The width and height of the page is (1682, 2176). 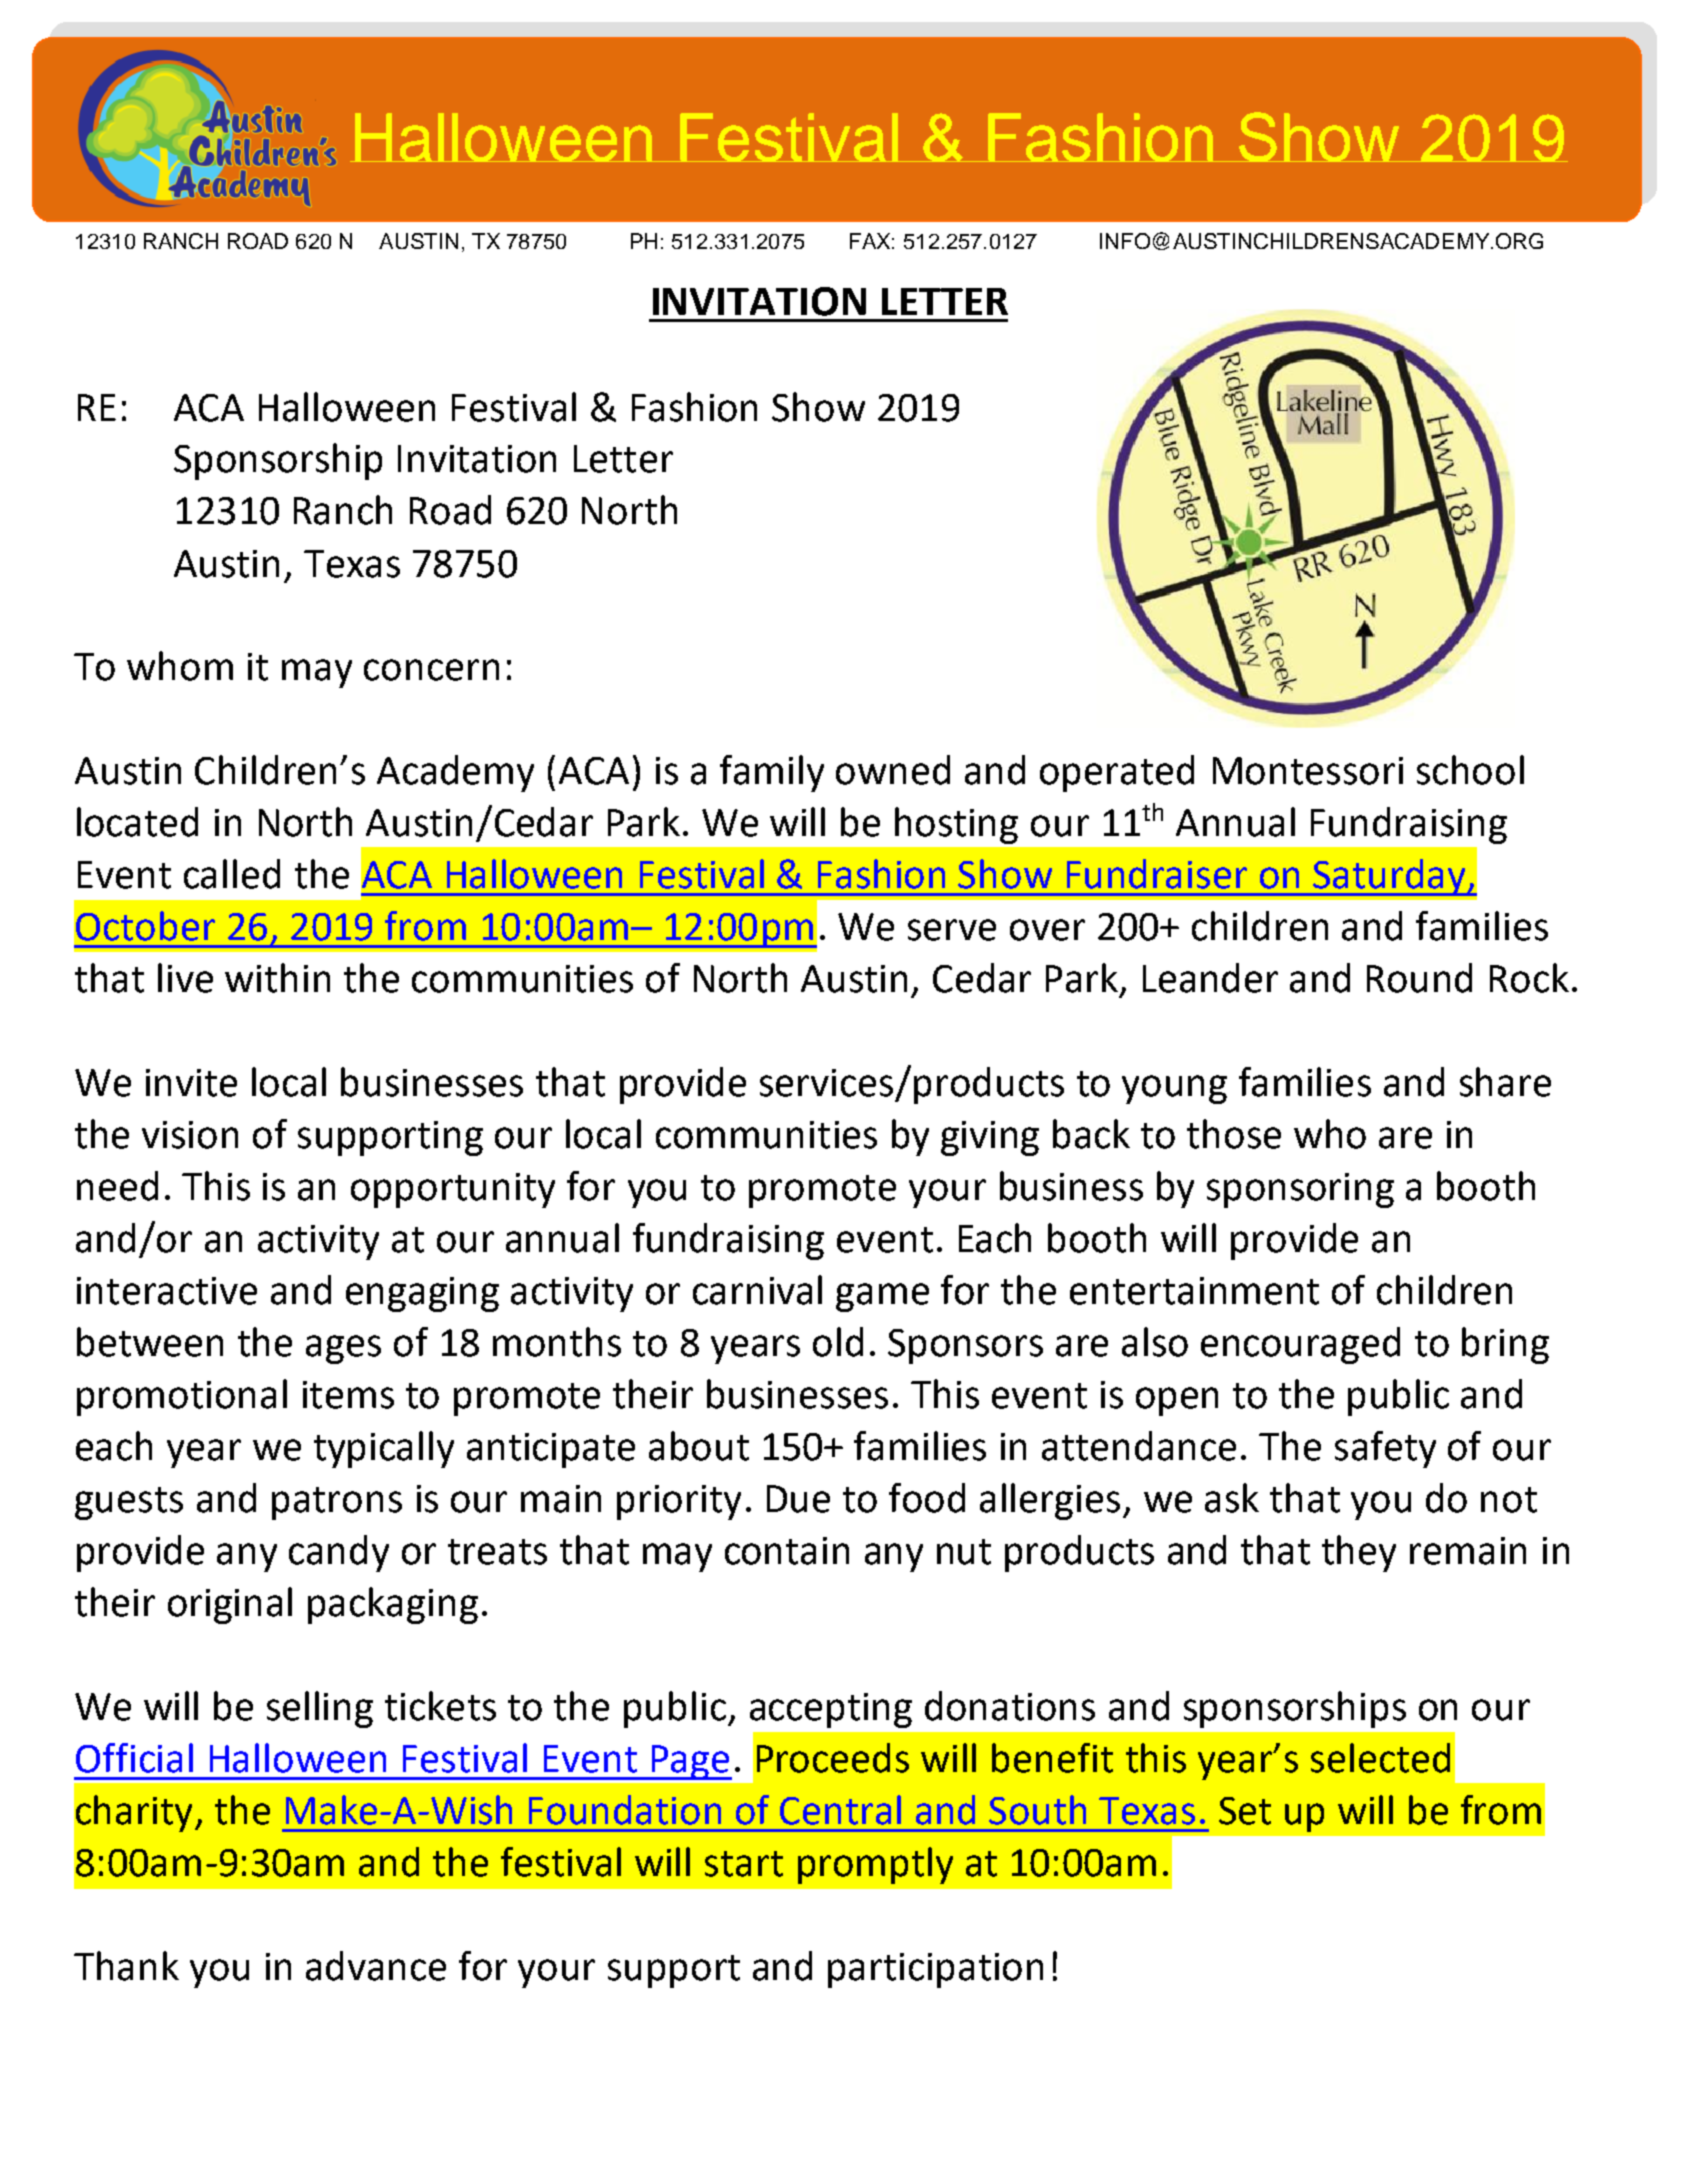 What do you see at coordinates (838, 1342) in the page?
I see `old` at bounding box center [838, 1342].
